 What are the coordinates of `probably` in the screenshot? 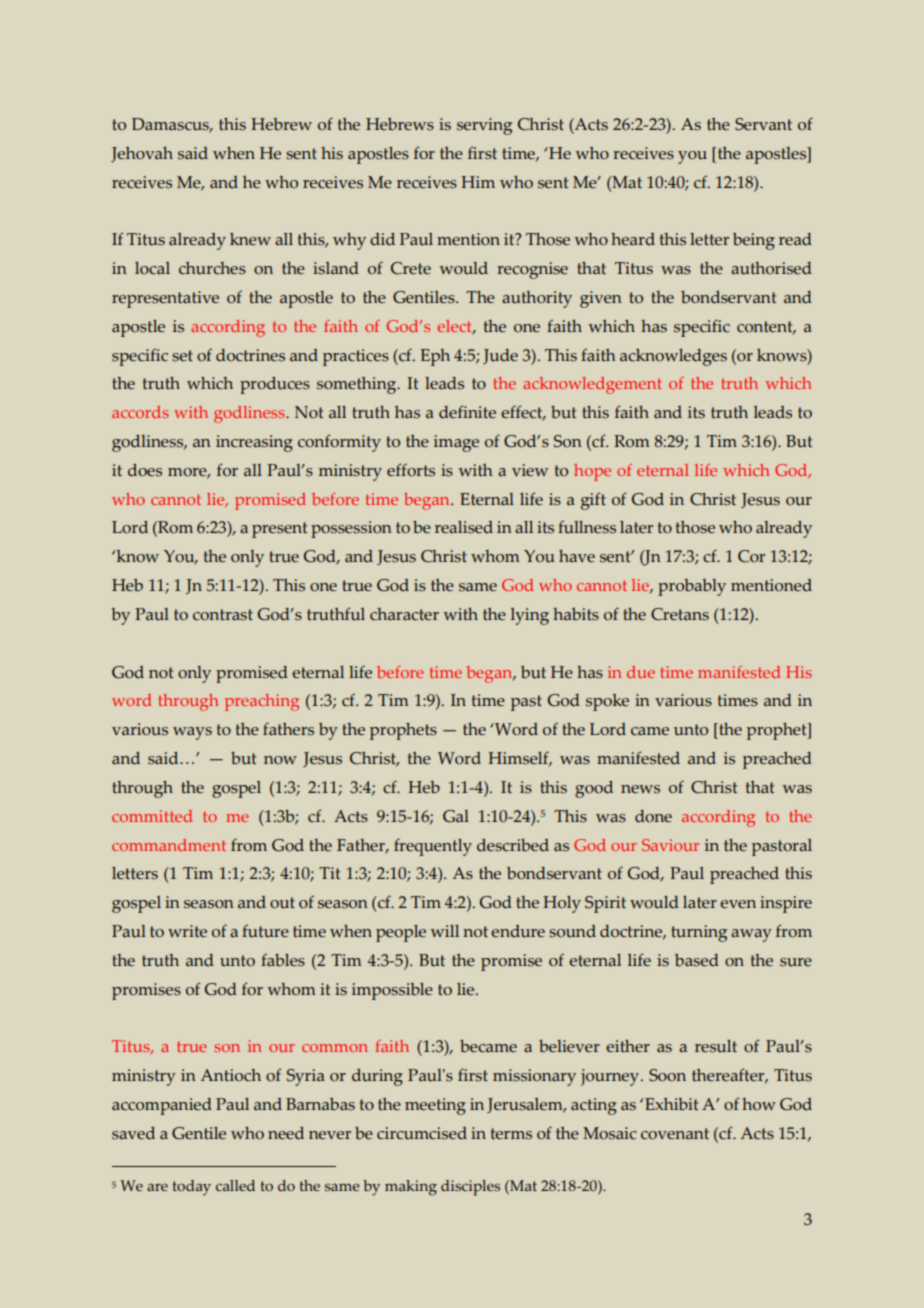 It's located at (692, 587).
